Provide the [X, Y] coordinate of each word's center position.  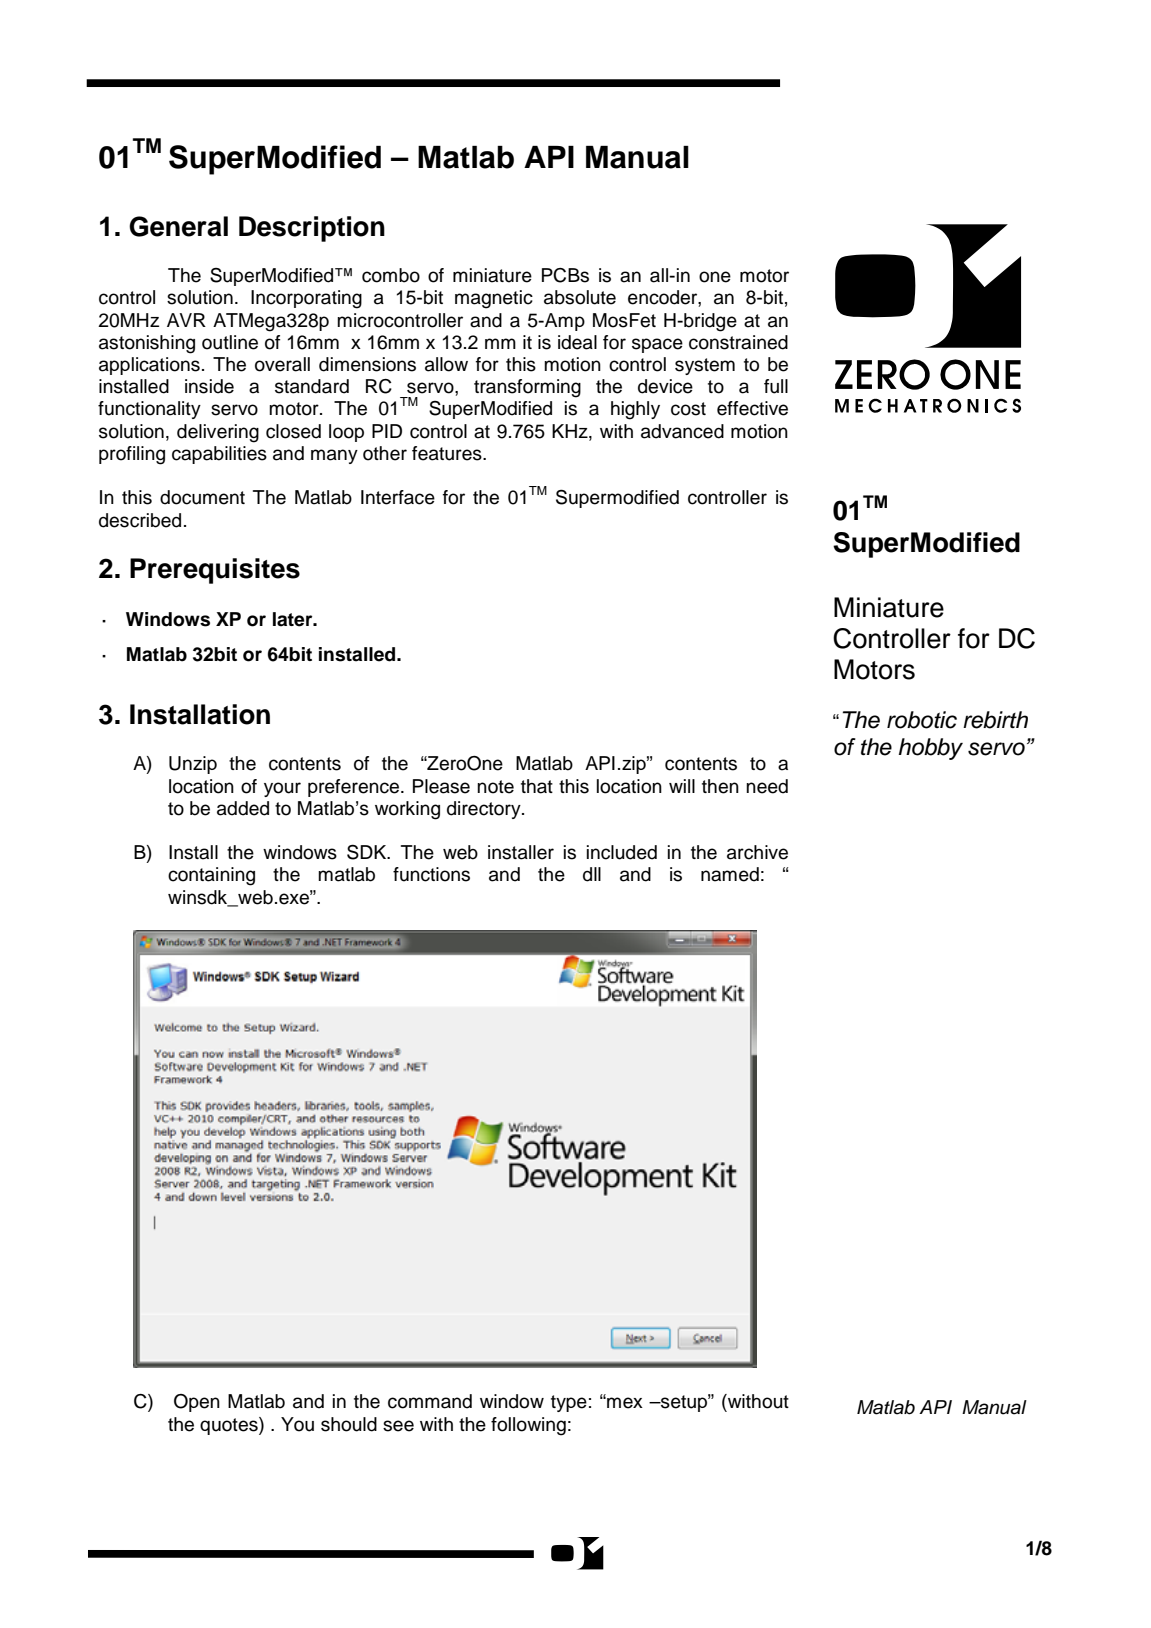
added [243, 808]
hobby [931, 749]
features [448, 453]
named [730, 874]
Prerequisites [215, 571]
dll [592, 874]
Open [197, 1403]
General [178, 226]
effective [752, 408]
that [537, 786]
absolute [580, 297]
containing [211, 876]
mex [624, 1403]
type [569, 1403]
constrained [738, 342]
